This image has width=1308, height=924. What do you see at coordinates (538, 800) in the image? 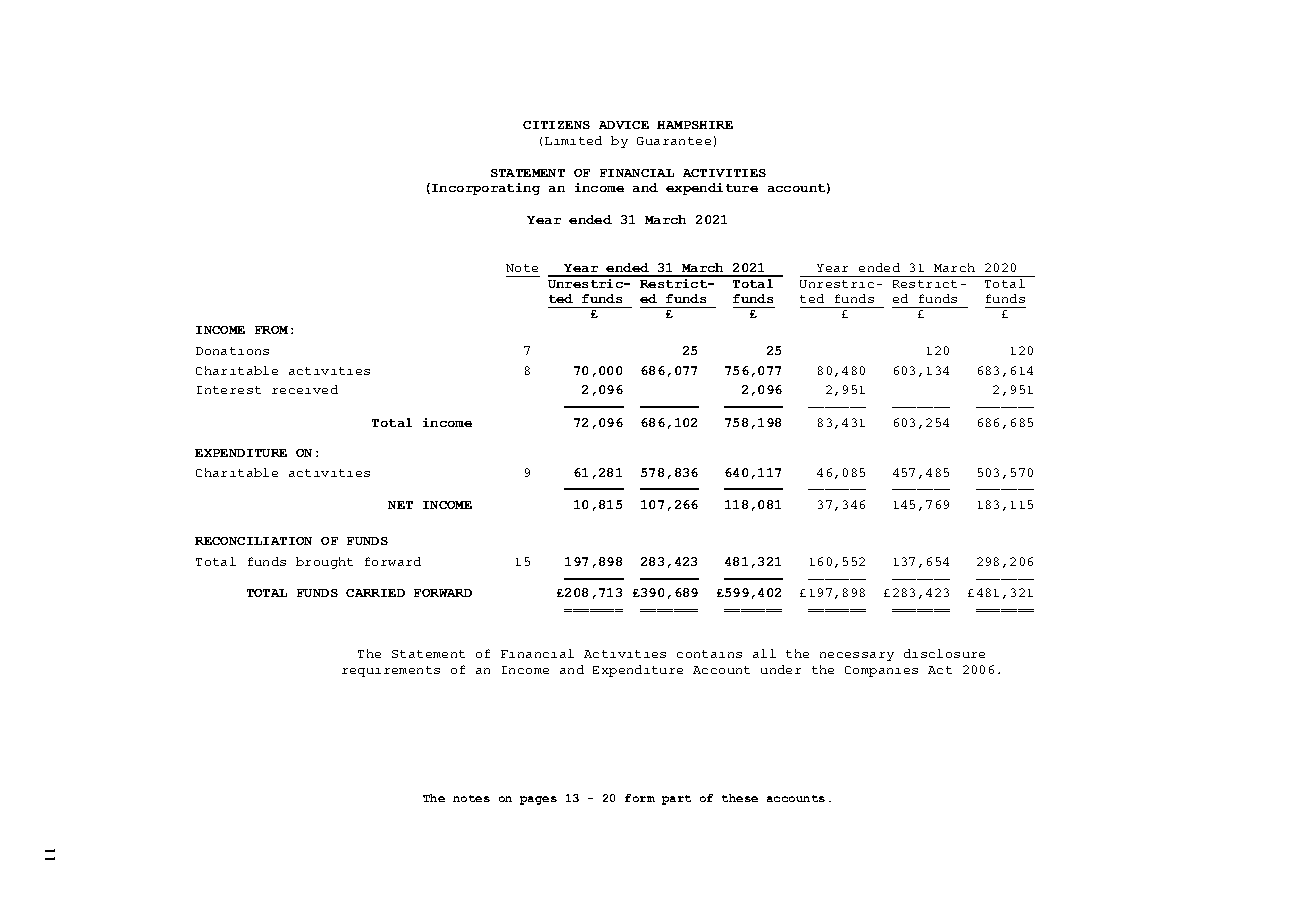
I see `pages` at bounding box center [538, 800].
